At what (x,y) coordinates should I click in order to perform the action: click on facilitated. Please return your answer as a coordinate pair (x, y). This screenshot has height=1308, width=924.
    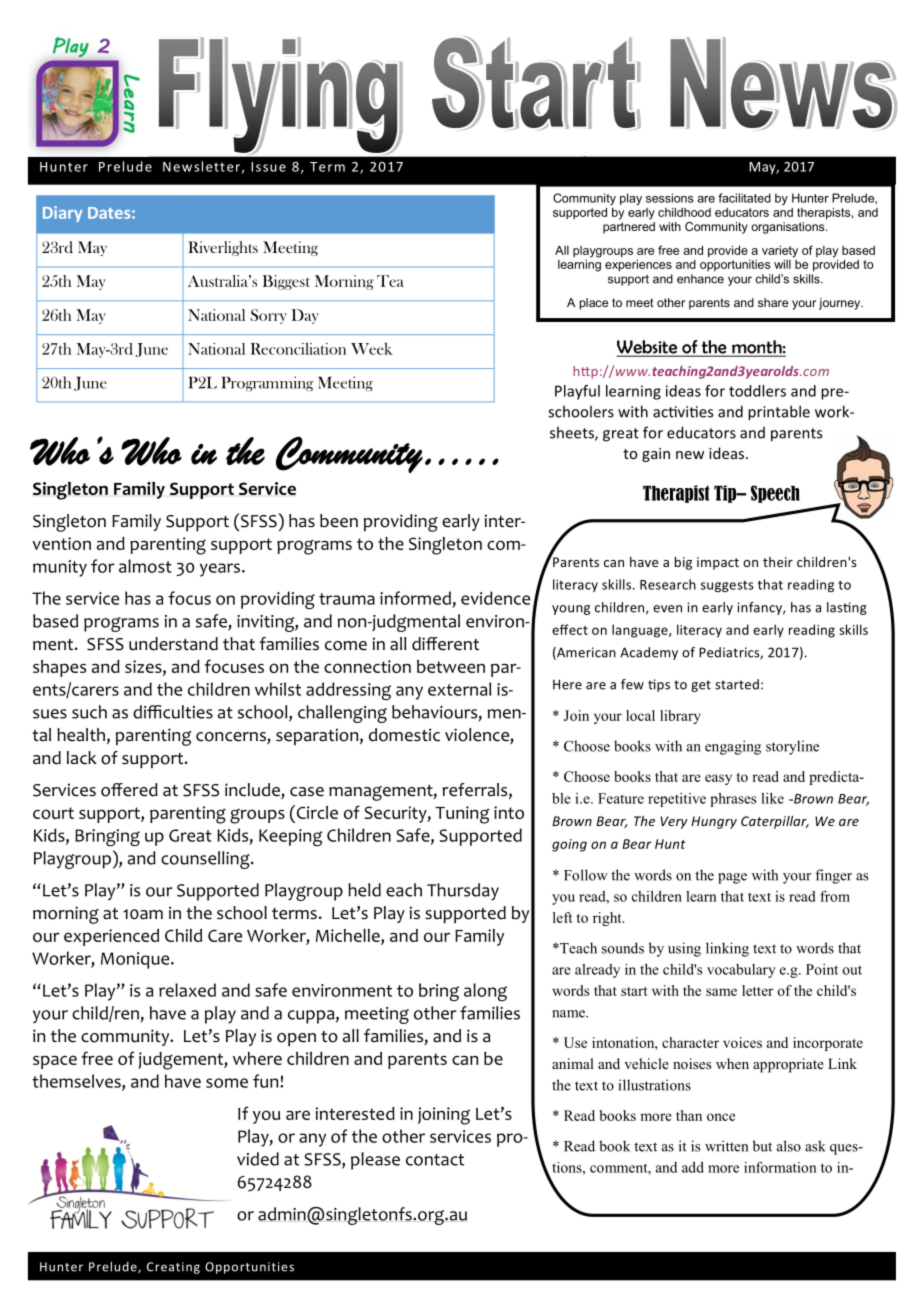
    Looking at the image, I should click on (744, 198).
